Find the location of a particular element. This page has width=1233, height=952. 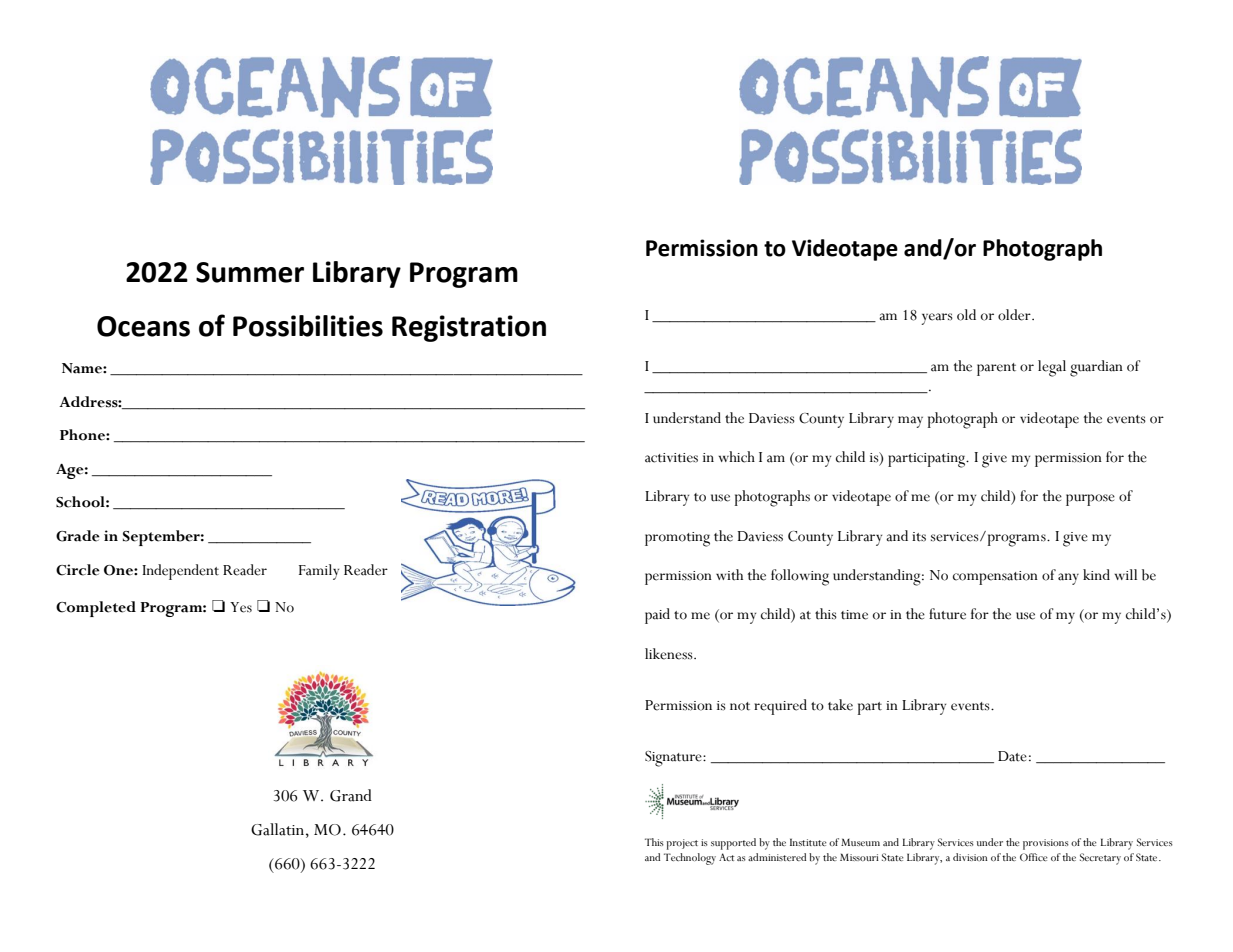

older is located at coordinates (1015, 315).
